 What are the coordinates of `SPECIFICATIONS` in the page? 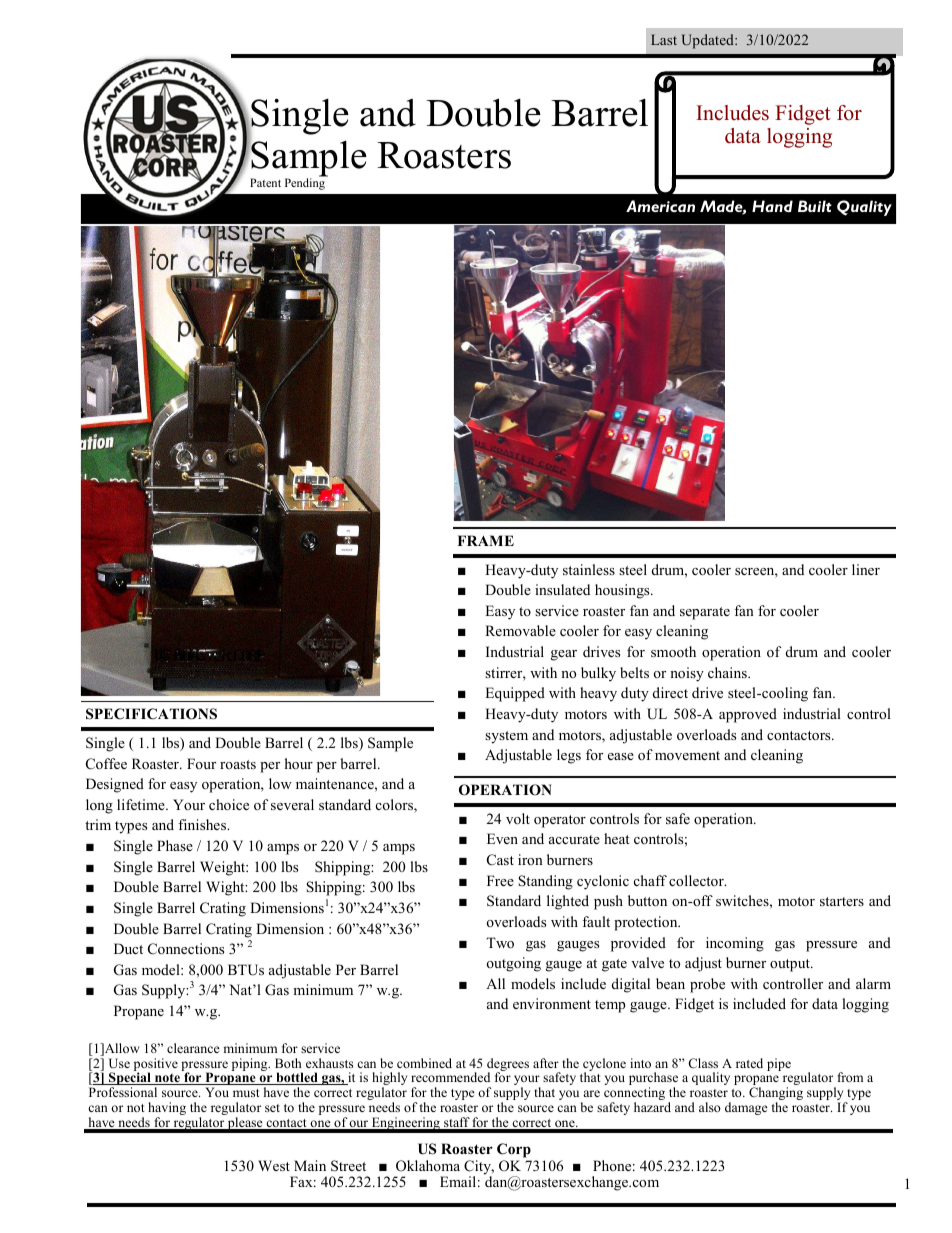 It's located at (151, 714).
